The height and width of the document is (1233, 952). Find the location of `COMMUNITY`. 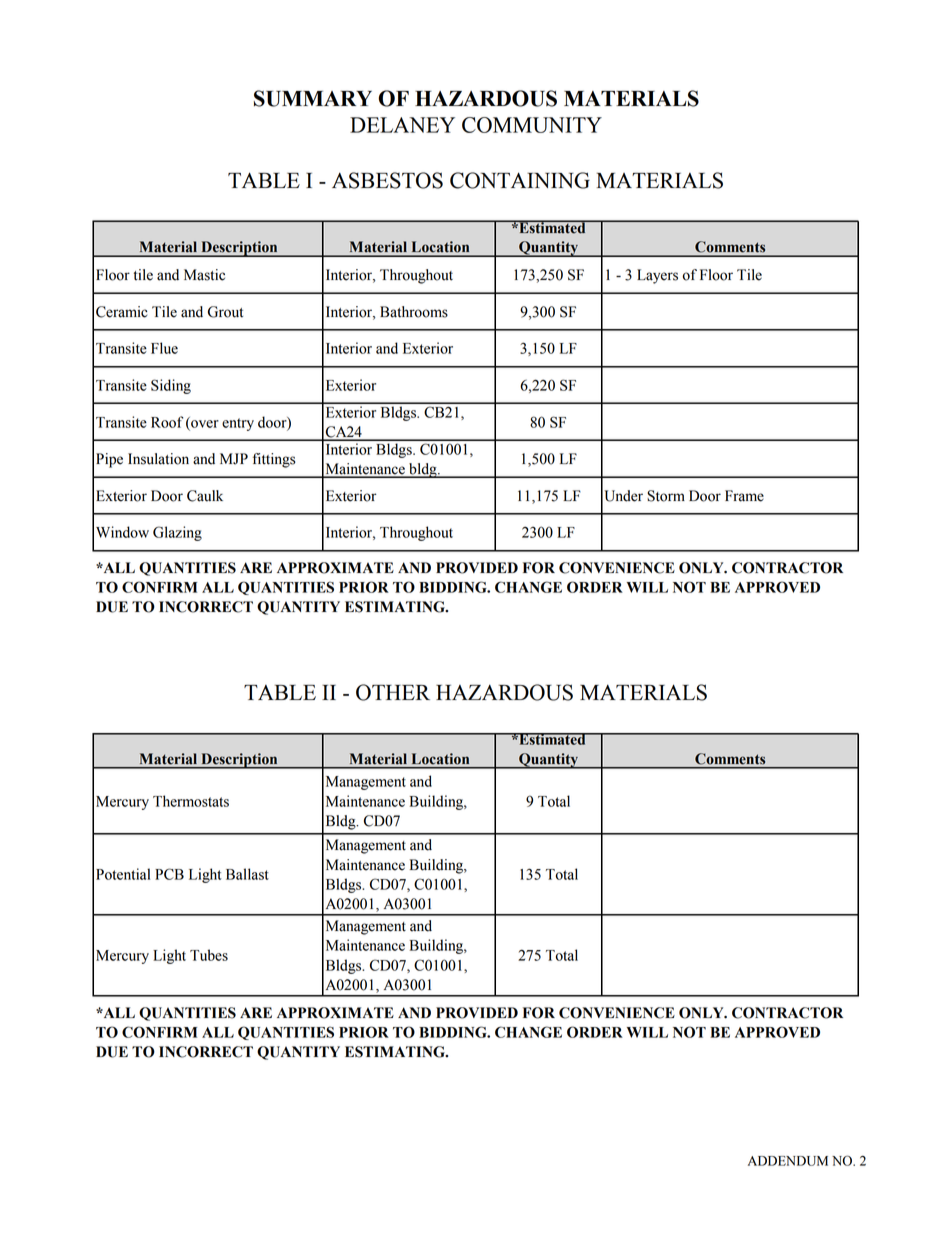

COMMUNITY is located at coordinates (532, 125).
